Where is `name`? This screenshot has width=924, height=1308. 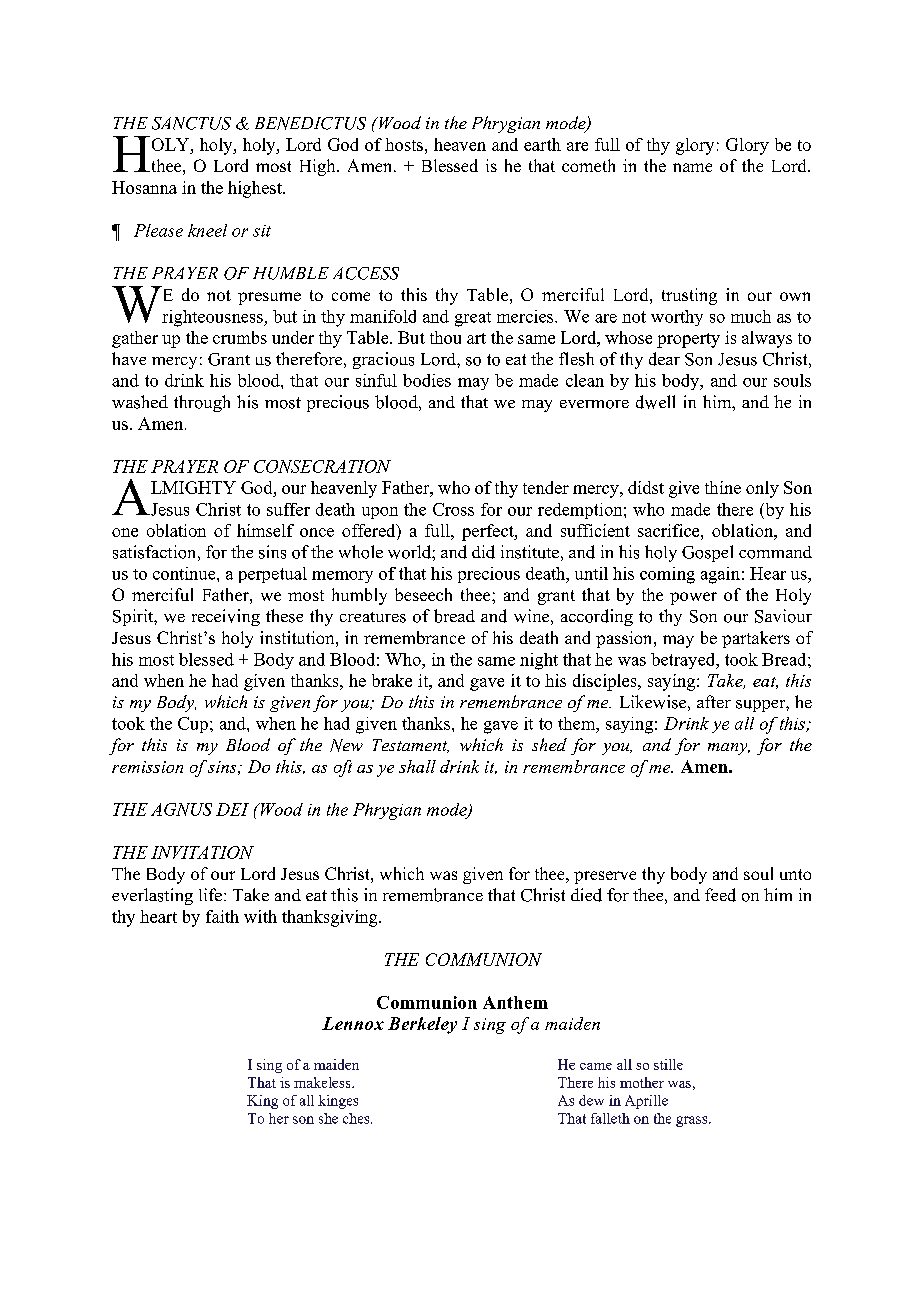 name is located at coordinates (692, 167).
